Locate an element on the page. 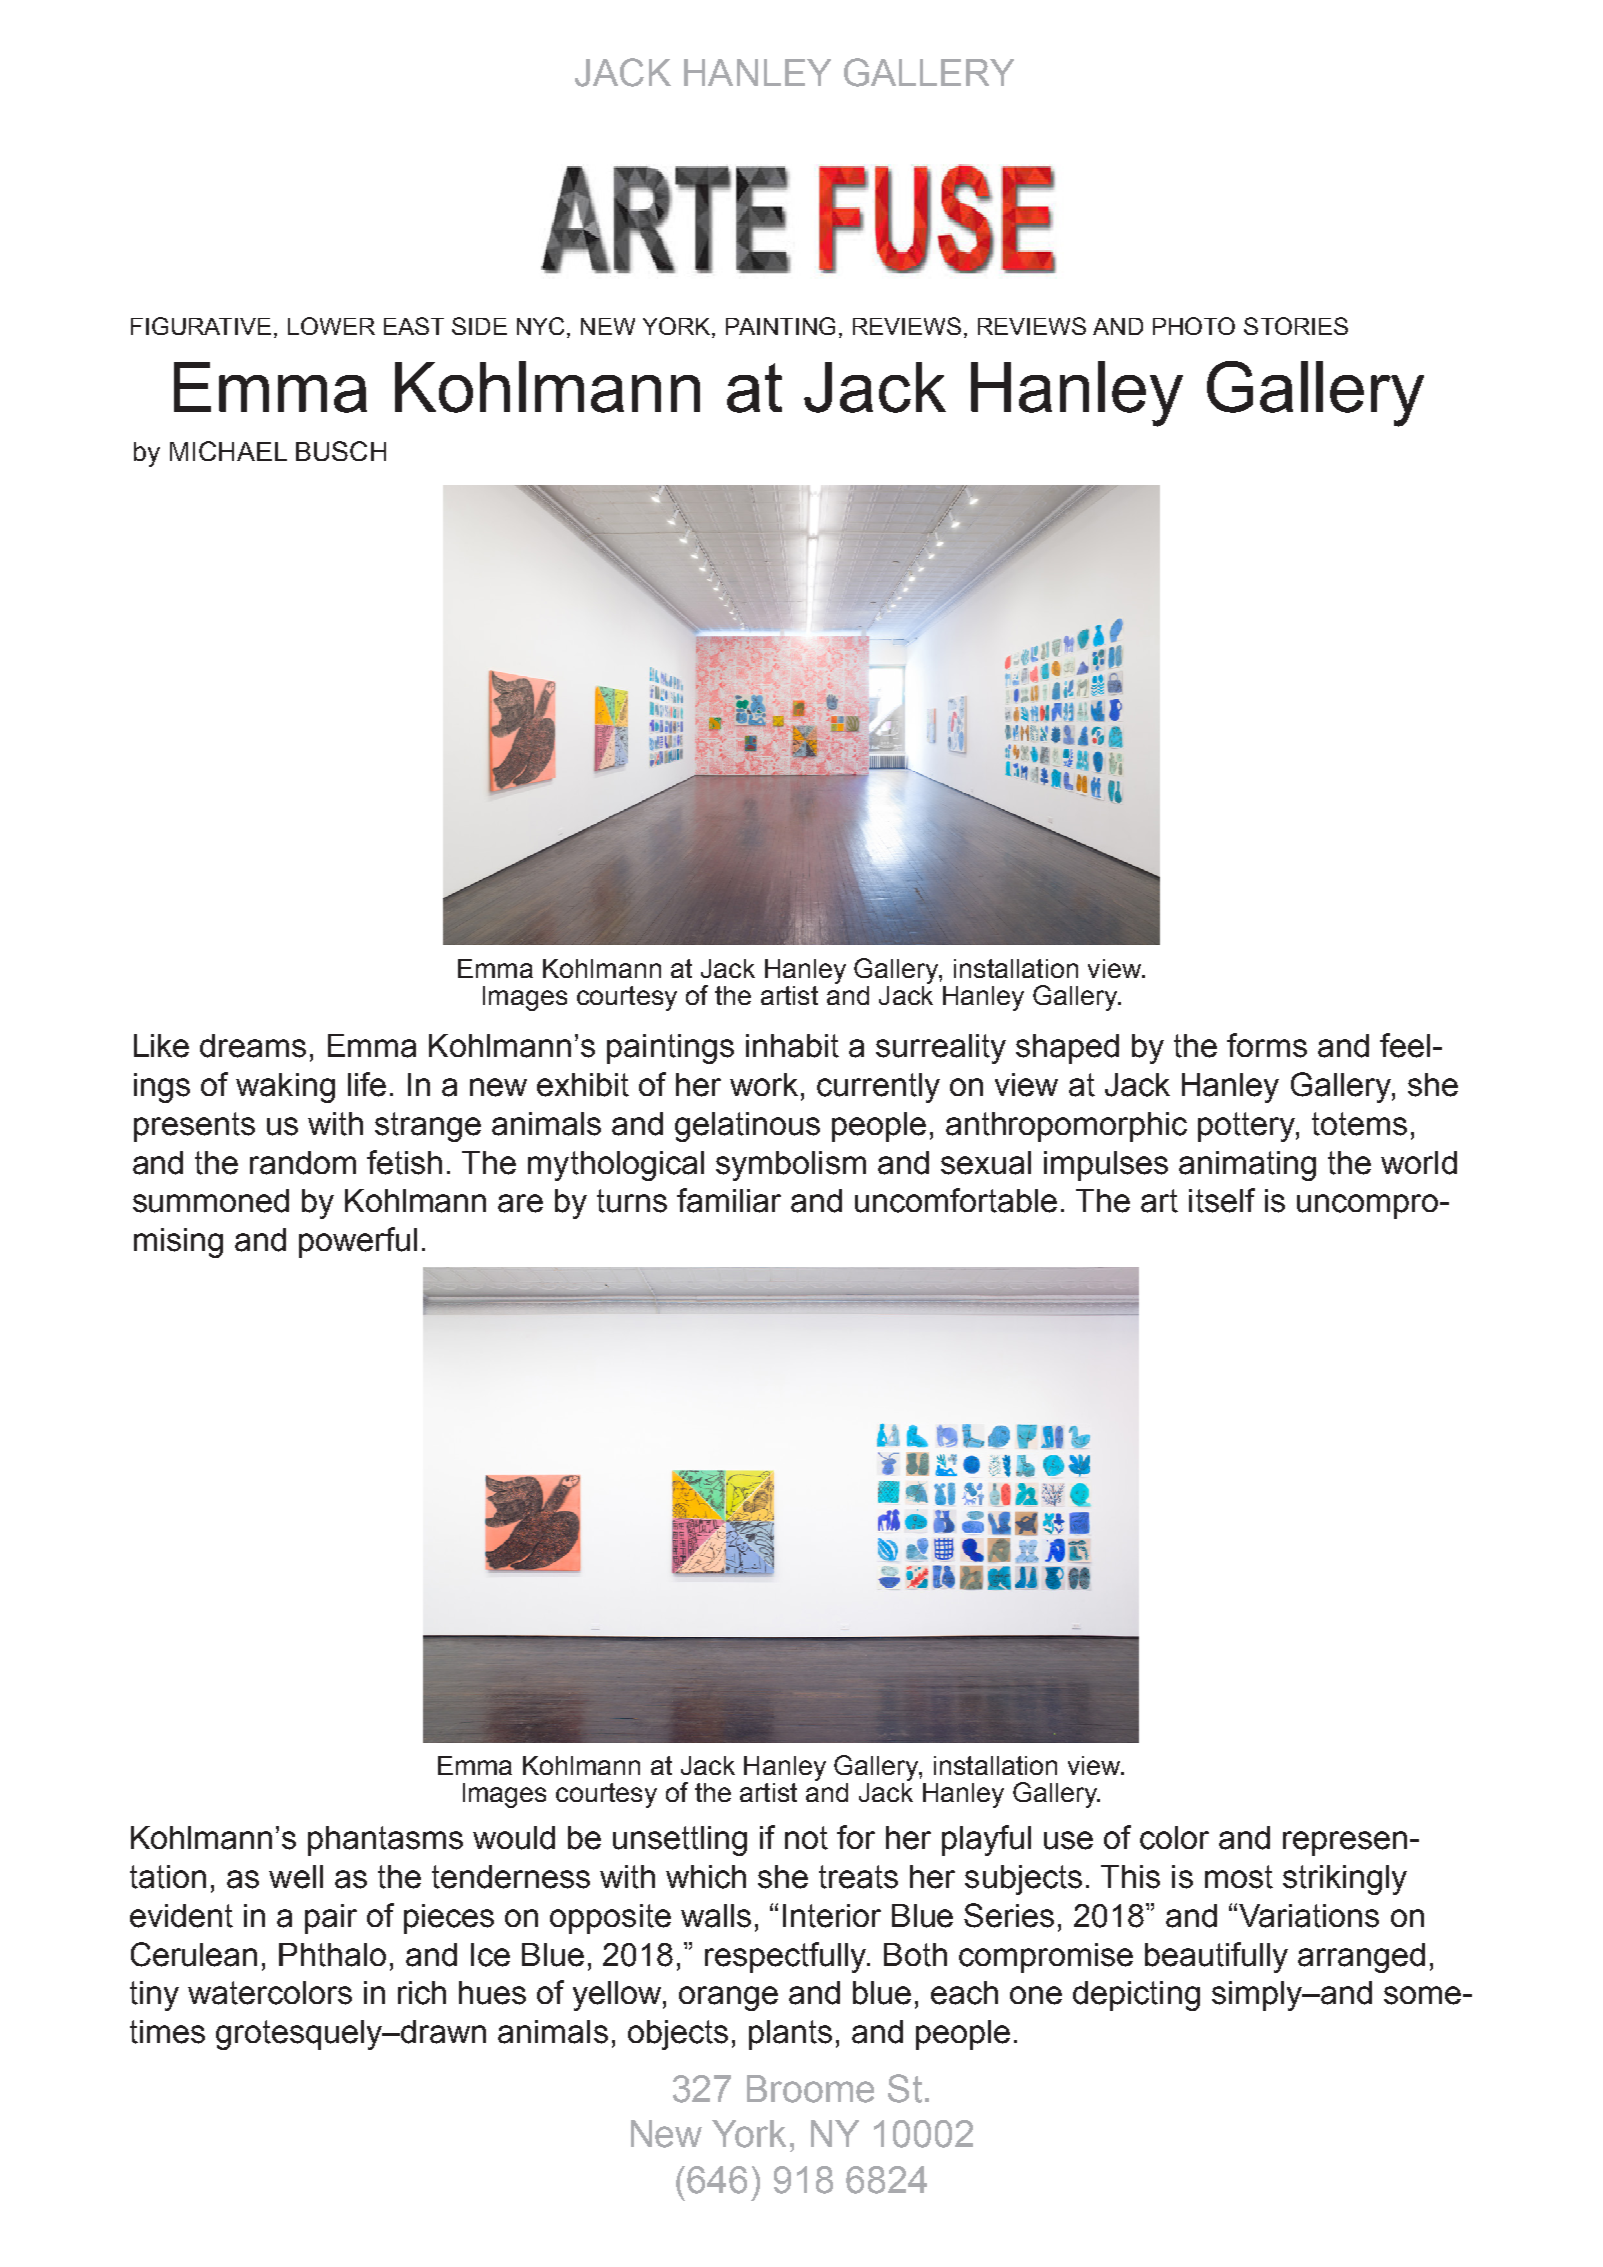  LOWER is located at coordinates (331, 326).
